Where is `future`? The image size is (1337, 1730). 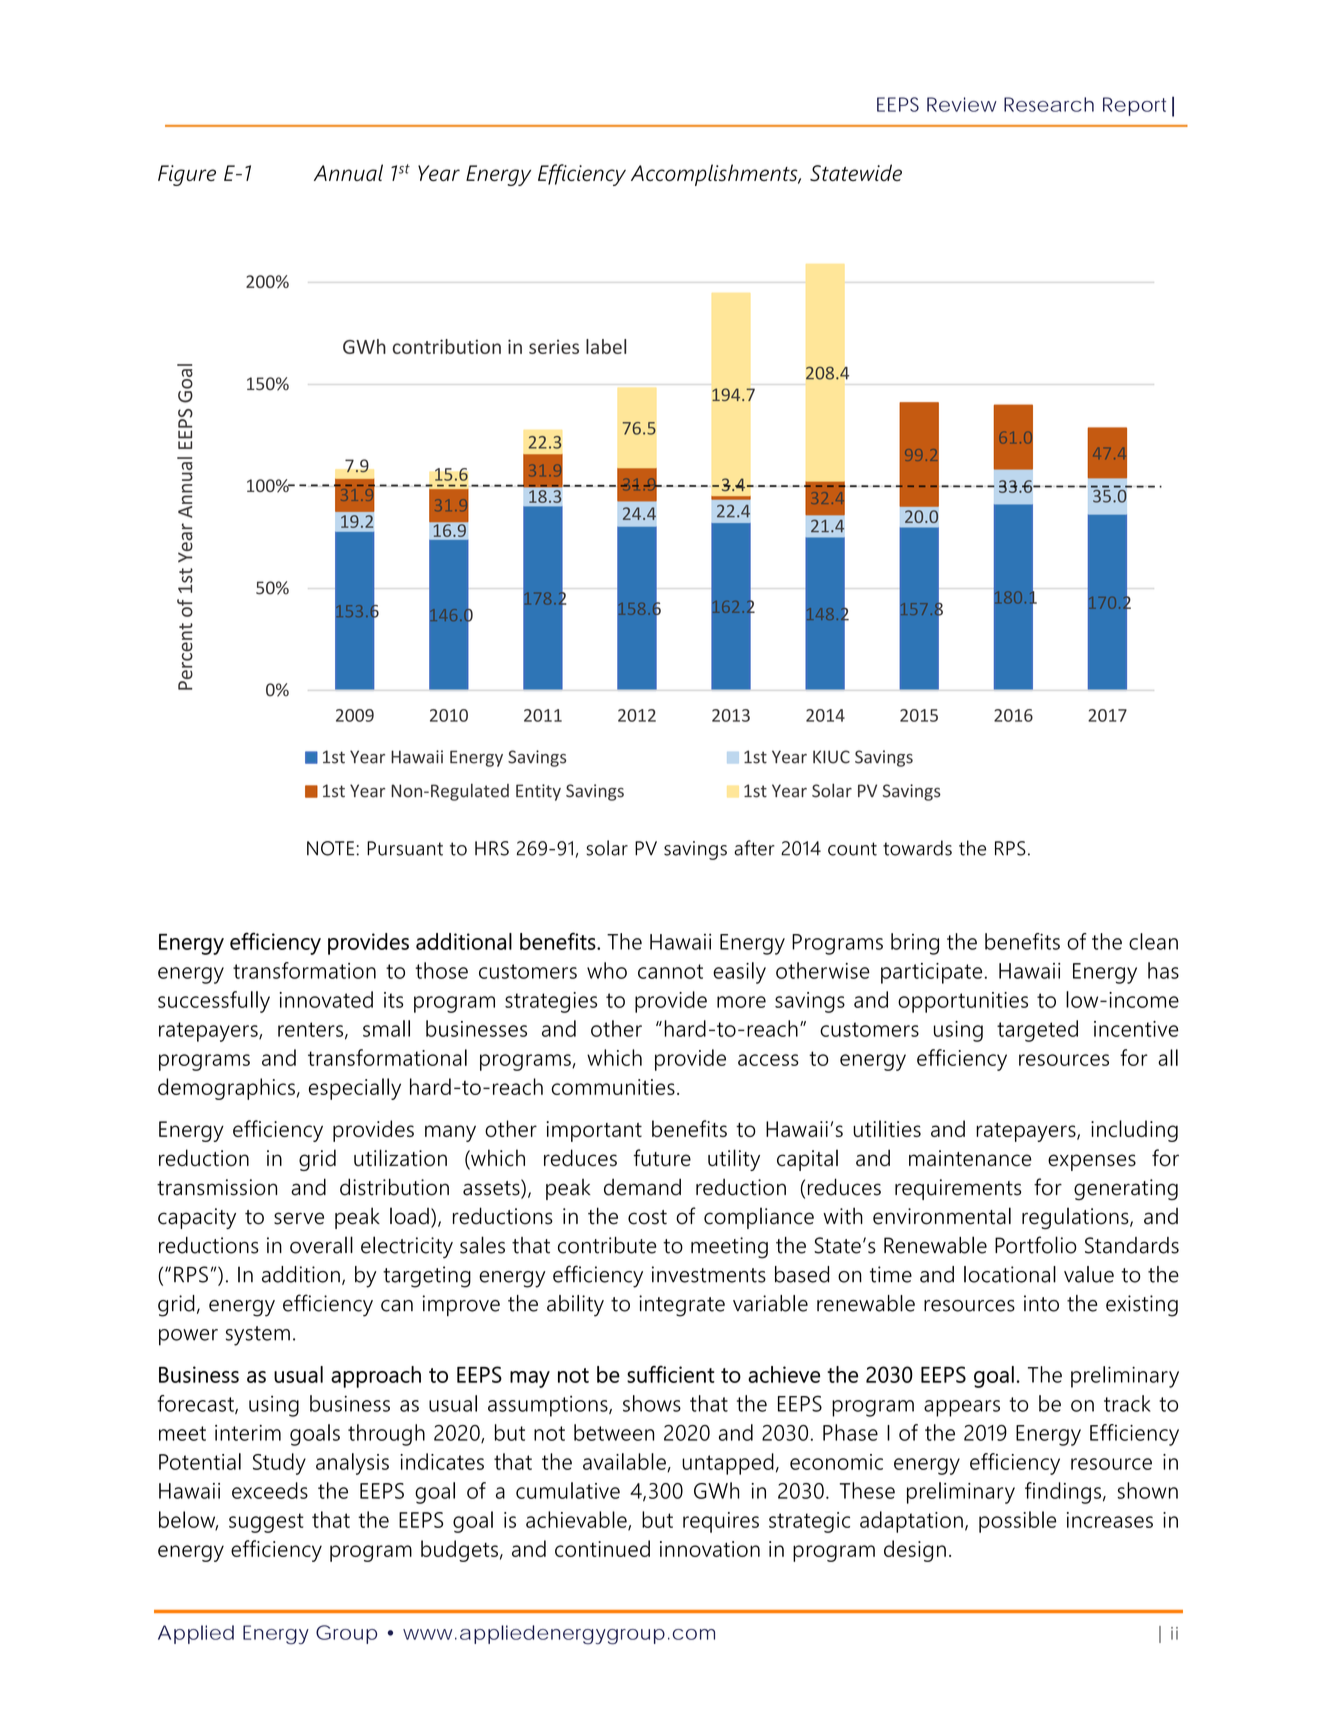
future is located at coordinates (662, 1158).
